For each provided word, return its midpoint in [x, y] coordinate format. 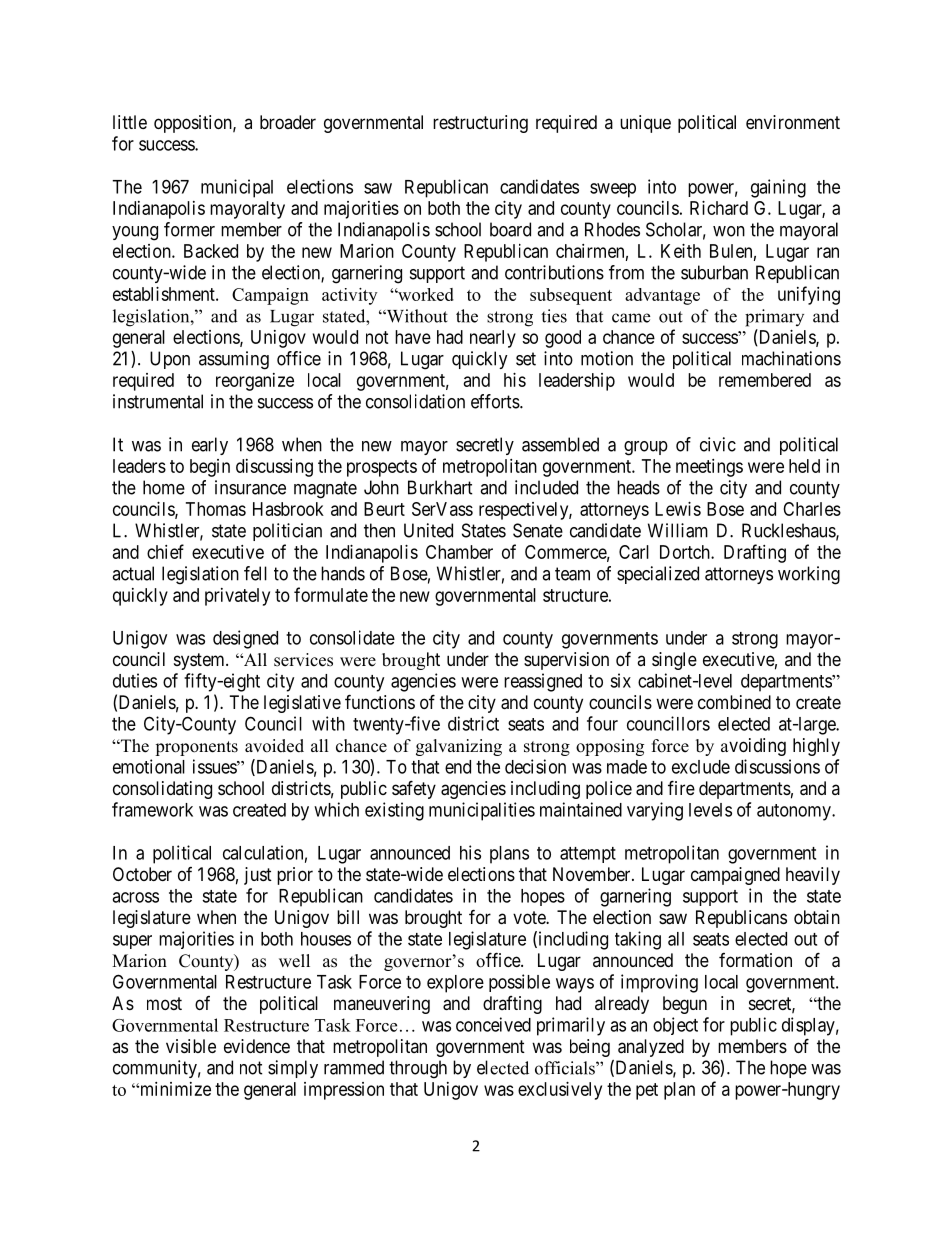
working [809, 575]
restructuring [480, 124]
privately [237, 597]
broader [288, 122]
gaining [778, 188]
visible [191, 1046]
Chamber [459, 552]
